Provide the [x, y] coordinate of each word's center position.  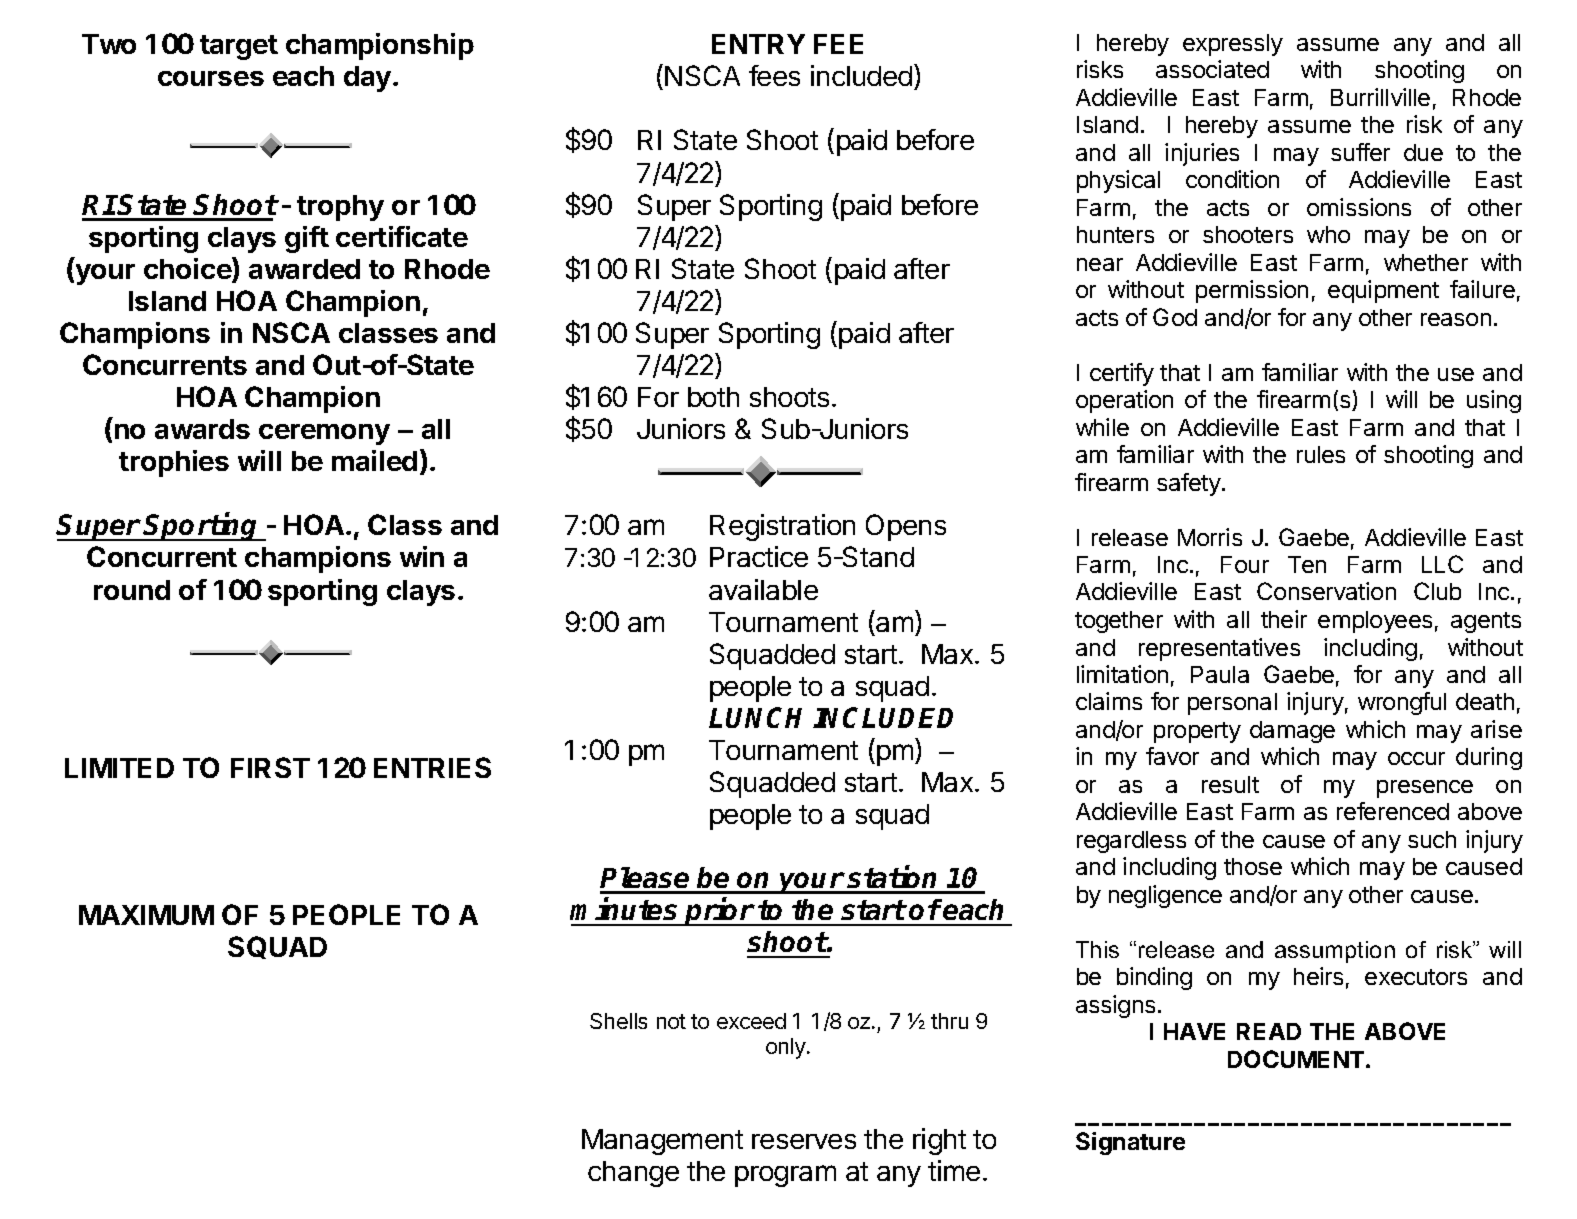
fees [774, 75]
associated [1212, 69]
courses [211, 78]
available [763, 589]
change [633, 1174]
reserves [804, 1141]
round [132, 590]
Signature [1130, 1143]
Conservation [1326, 591]
